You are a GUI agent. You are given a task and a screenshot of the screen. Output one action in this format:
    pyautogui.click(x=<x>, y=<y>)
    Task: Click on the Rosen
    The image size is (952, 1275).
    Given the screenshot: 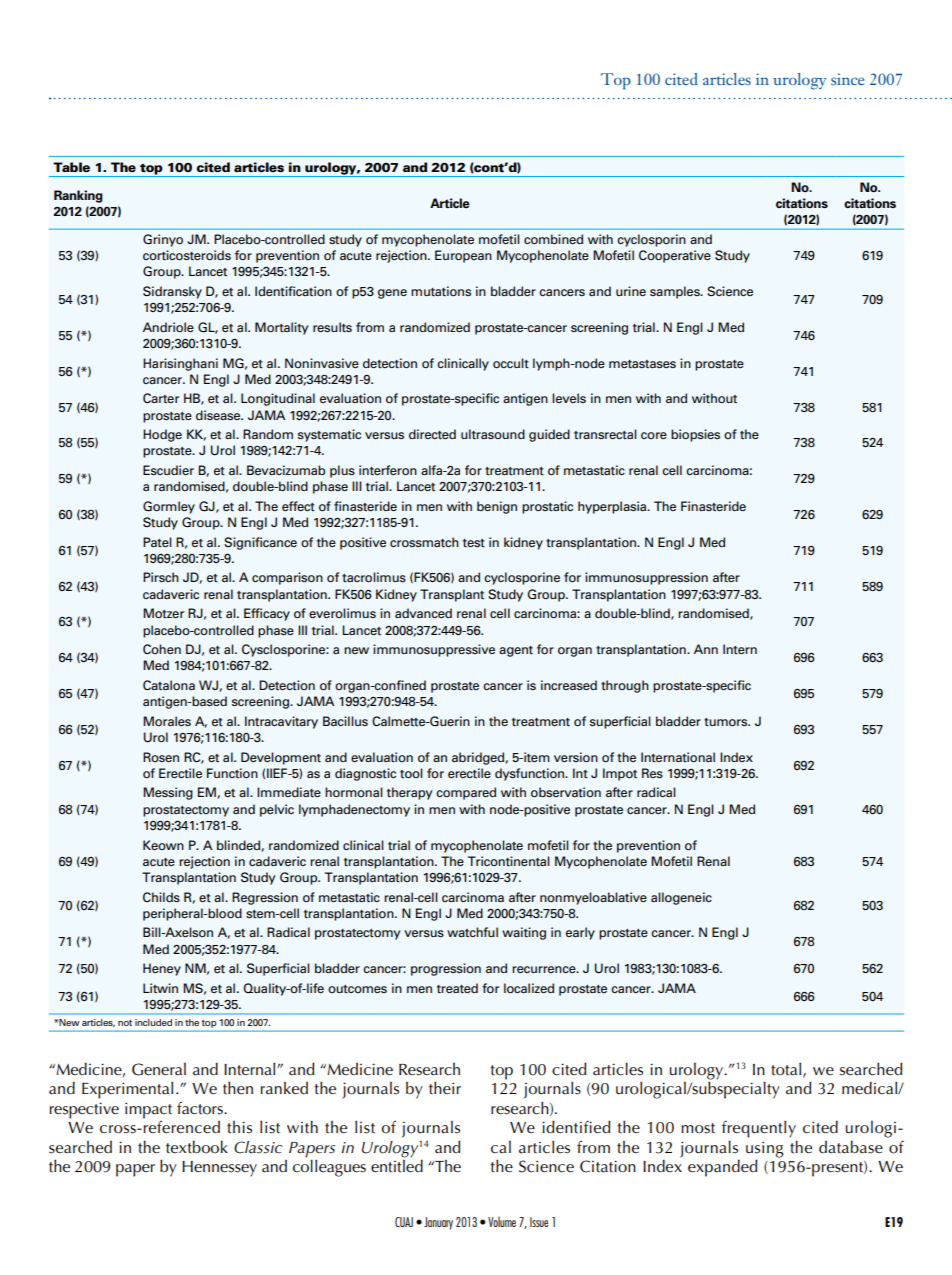 What is the action you would take?
    pyautogui.click(x=161, y=757)
